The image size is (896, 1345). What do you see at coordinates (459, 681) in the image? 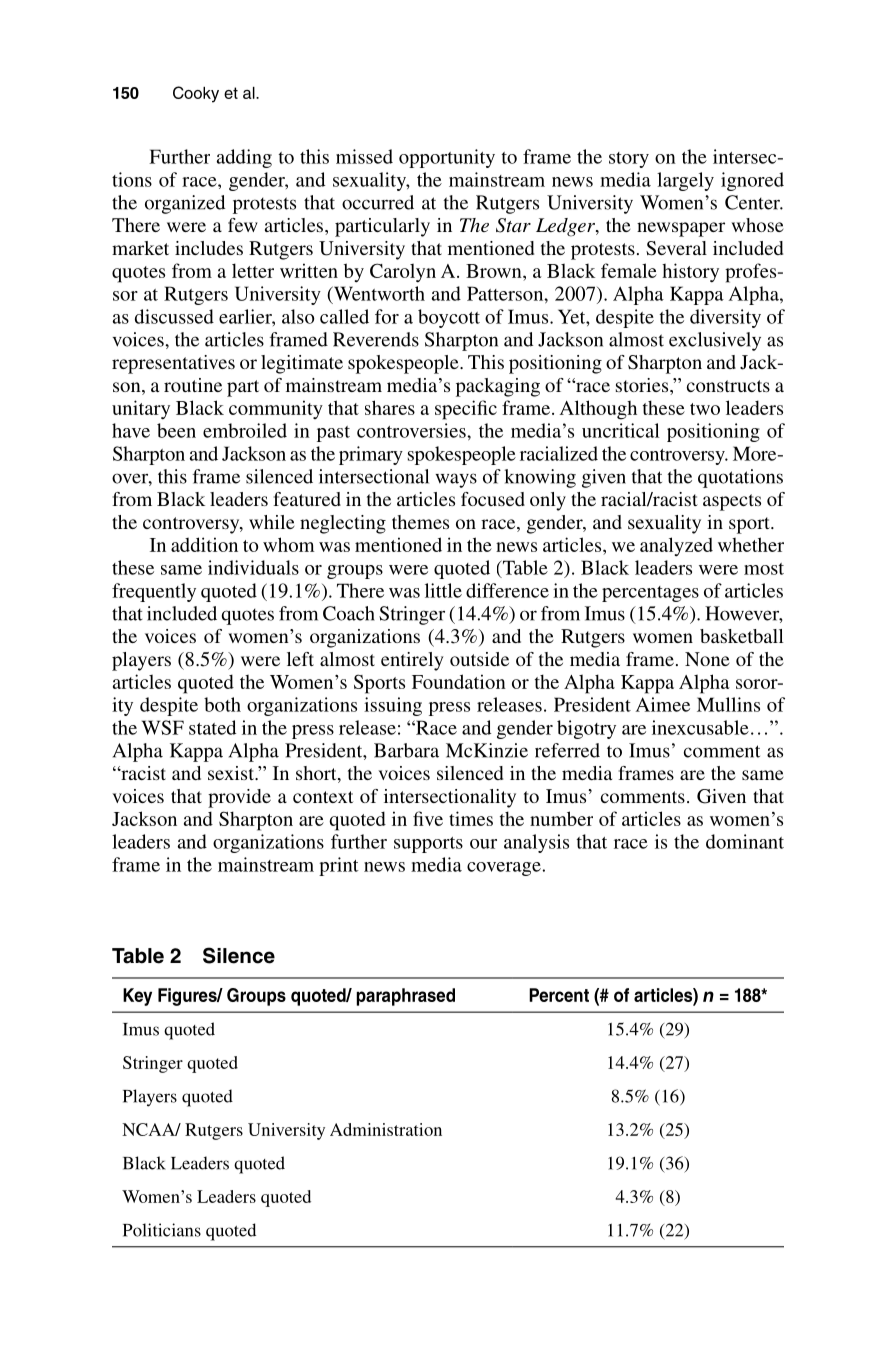
I see `Foundation` at bounding box center [459, 681].
